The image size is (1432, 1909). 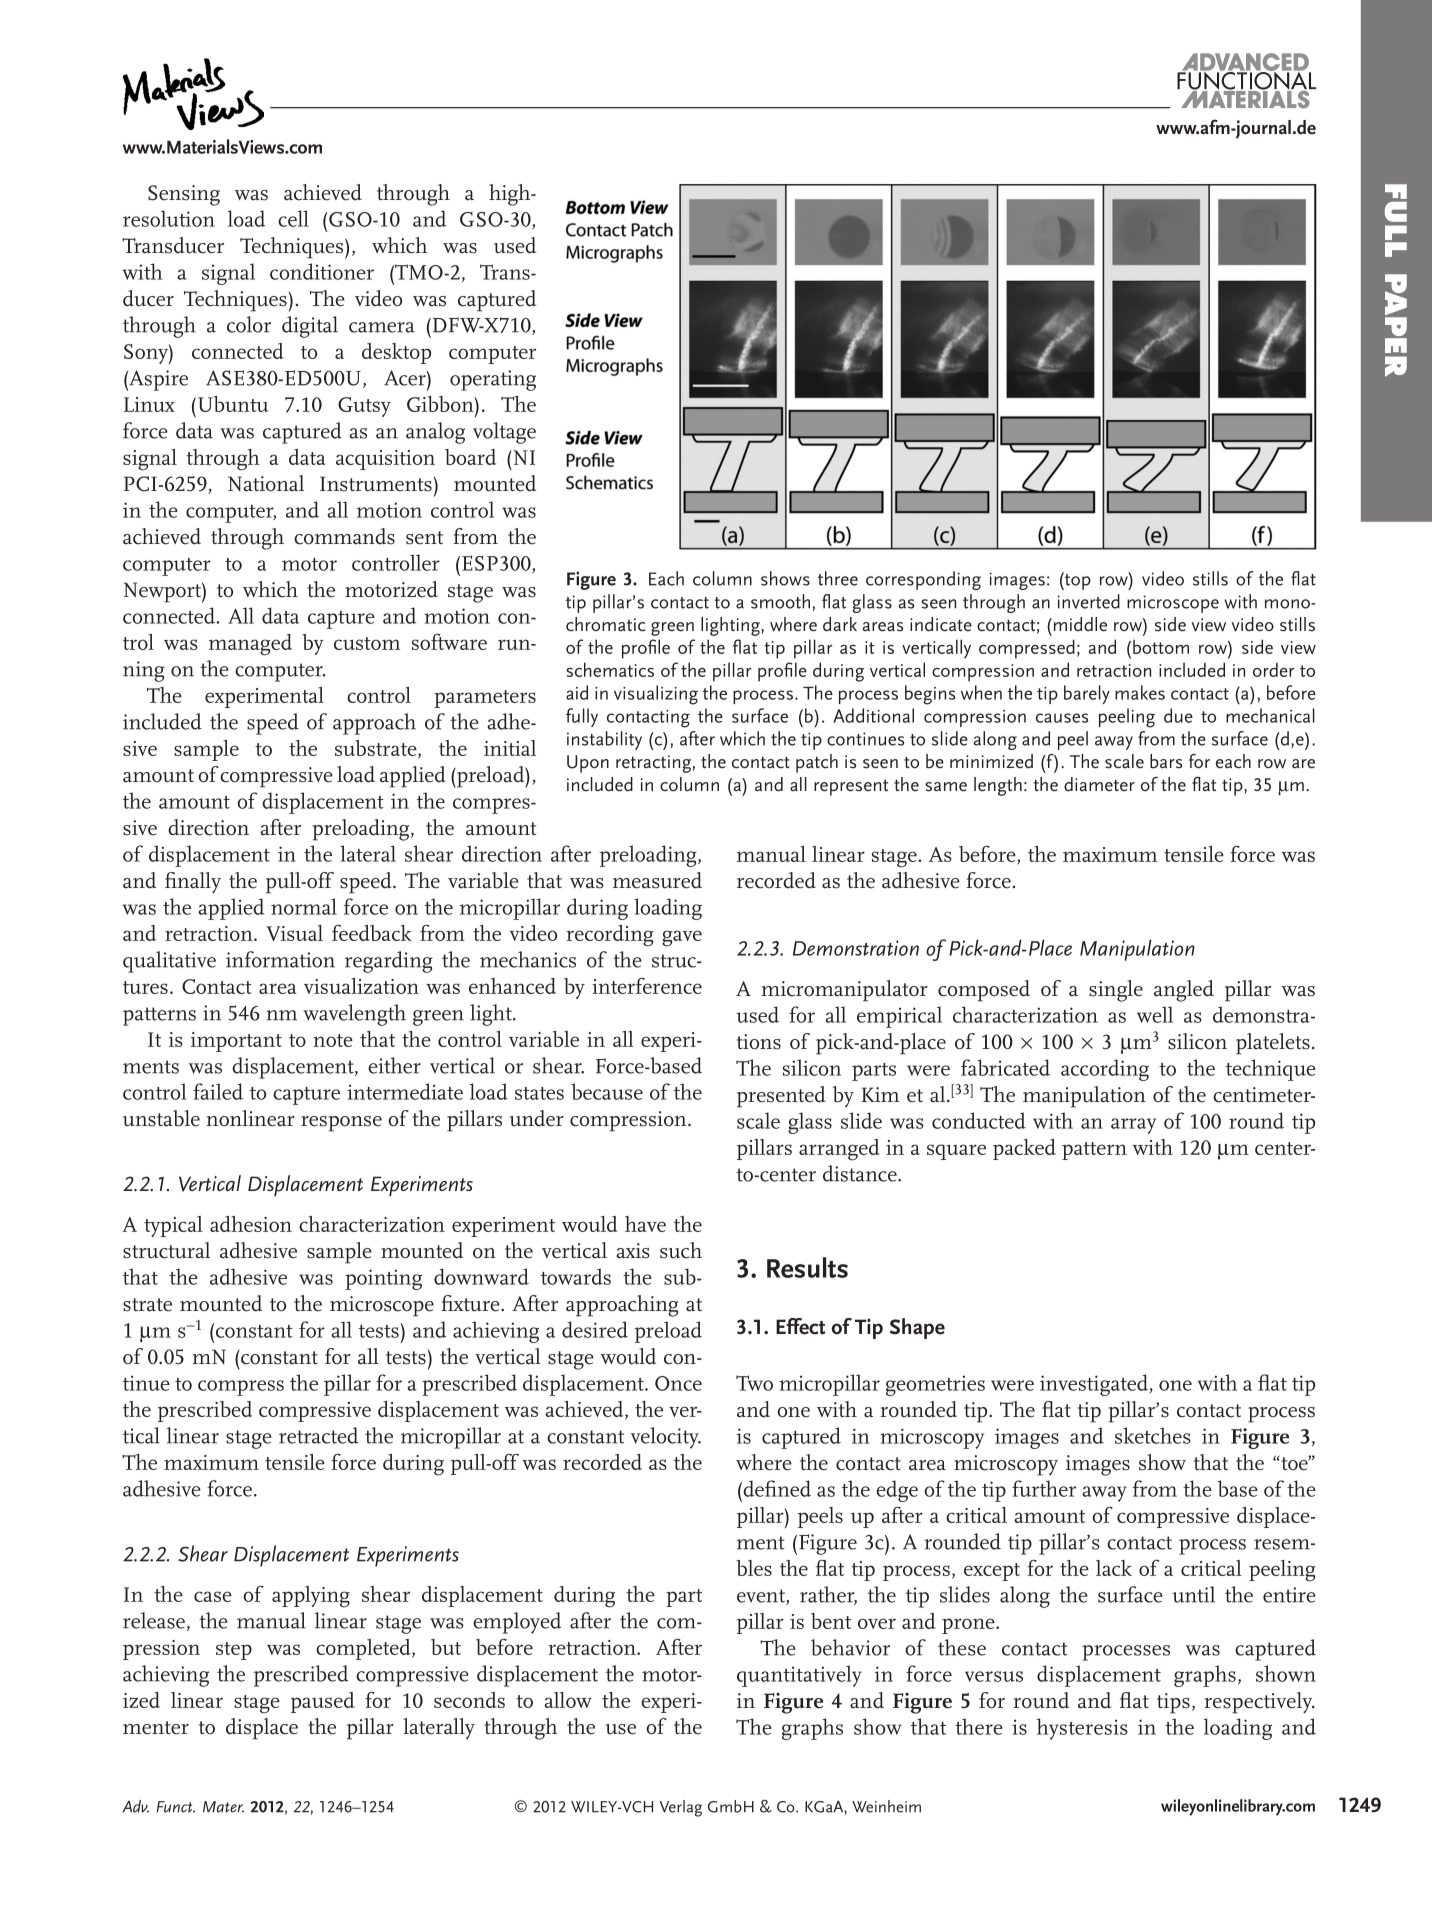 I want to click on cell, so click(x=293, y=218).
